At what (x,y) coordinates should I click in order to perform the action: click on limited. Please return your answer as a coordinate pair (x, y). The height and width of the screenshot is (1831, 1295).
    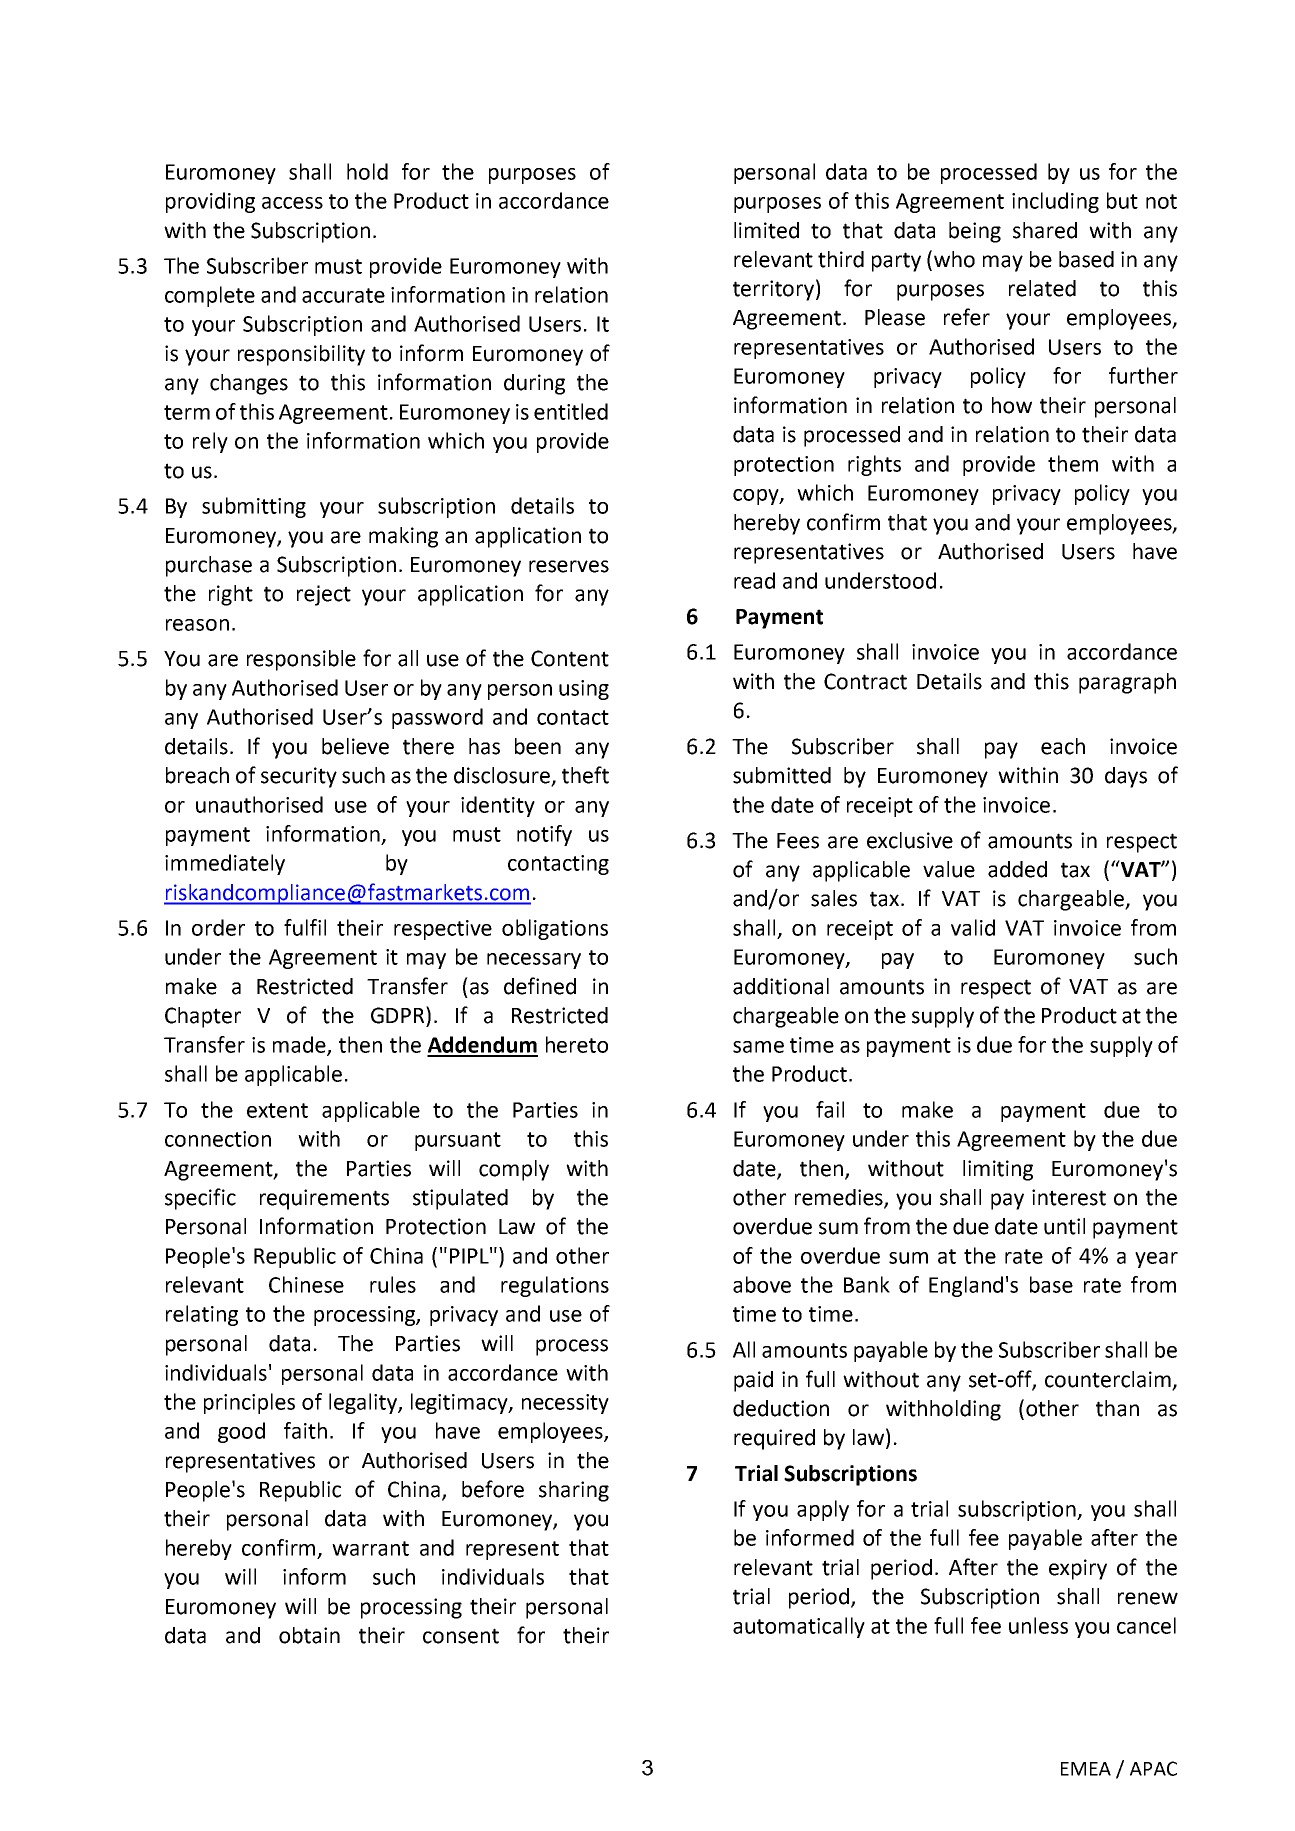
    Looking at the image, I should click on (766, 230).
